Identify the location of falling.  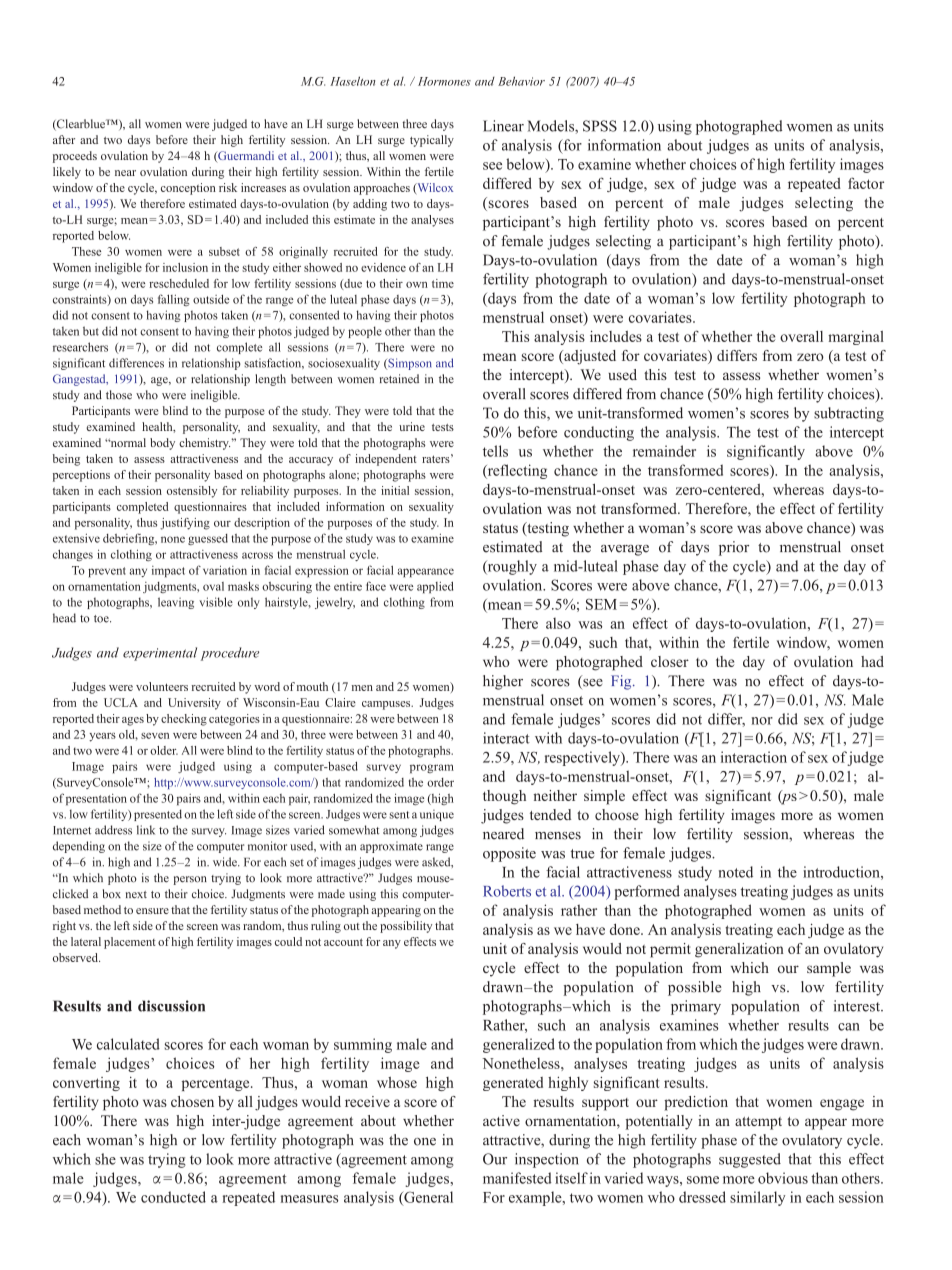
(173, 300).
